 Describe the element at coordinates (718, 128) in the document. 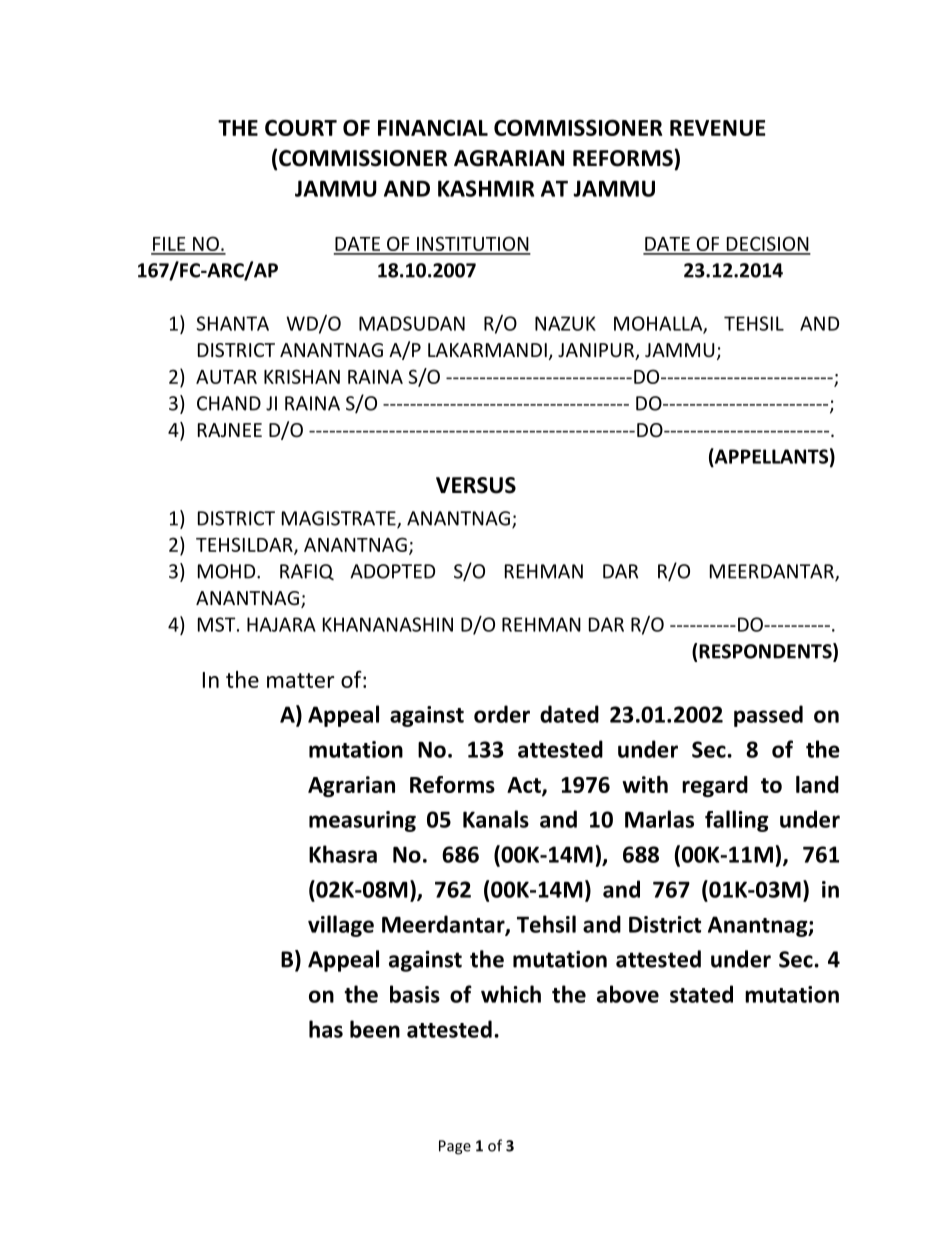

I see `REVENUE` at that location.
